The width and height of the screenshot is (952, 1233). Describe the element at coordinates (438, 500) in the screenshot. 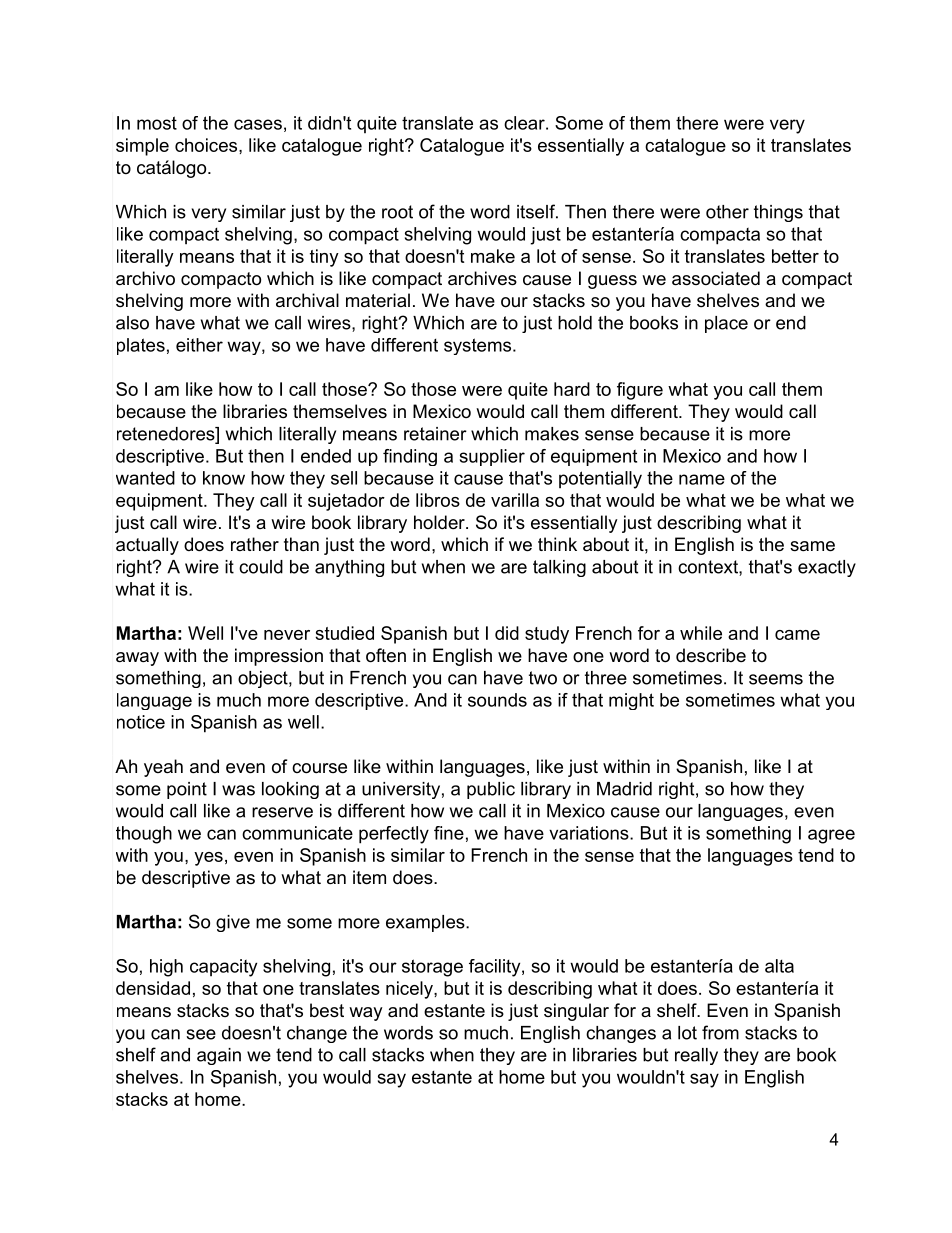

I see `libros` at that location.
